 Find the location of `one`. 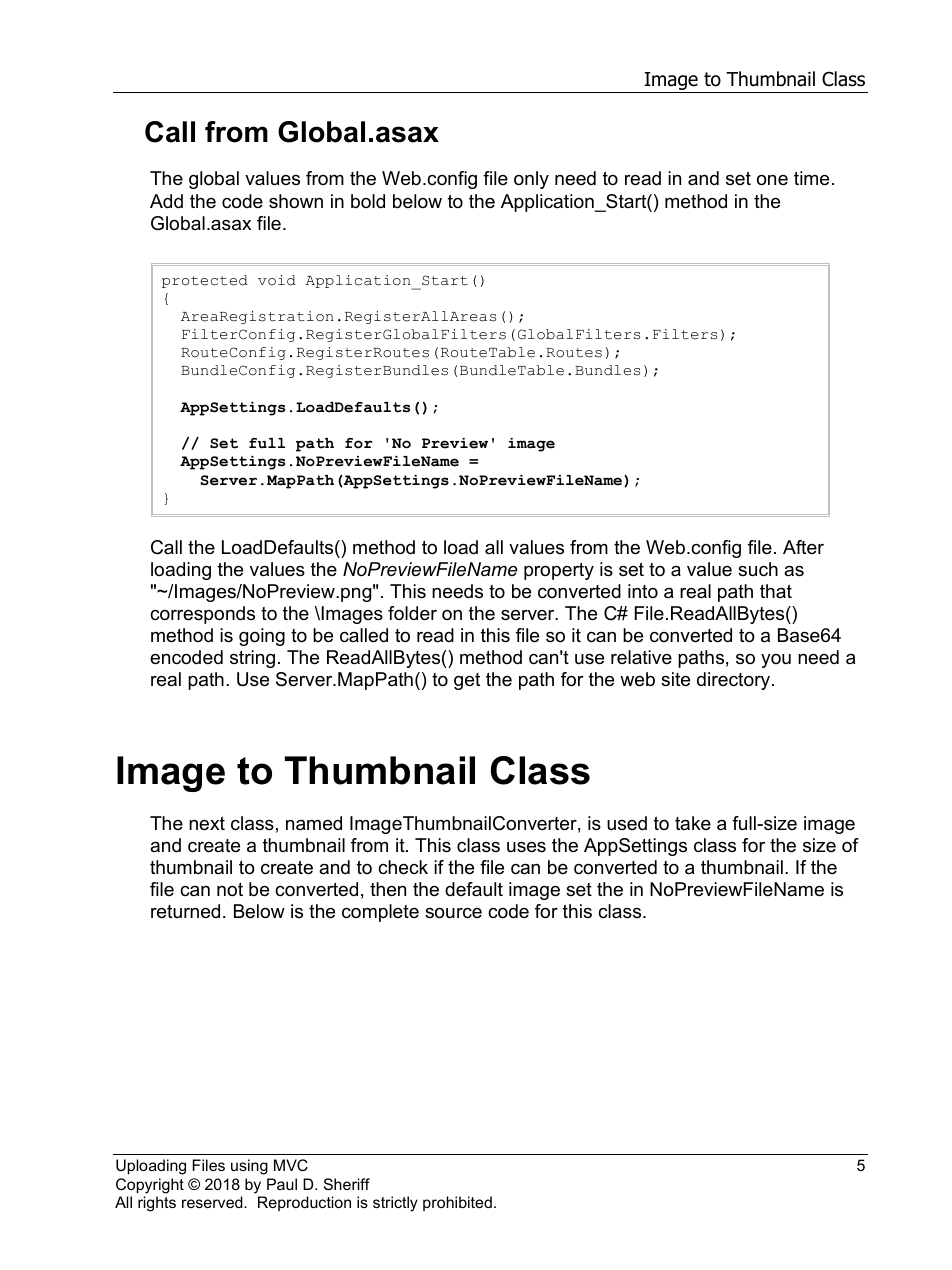

one is located at coordinates (772, 180).
